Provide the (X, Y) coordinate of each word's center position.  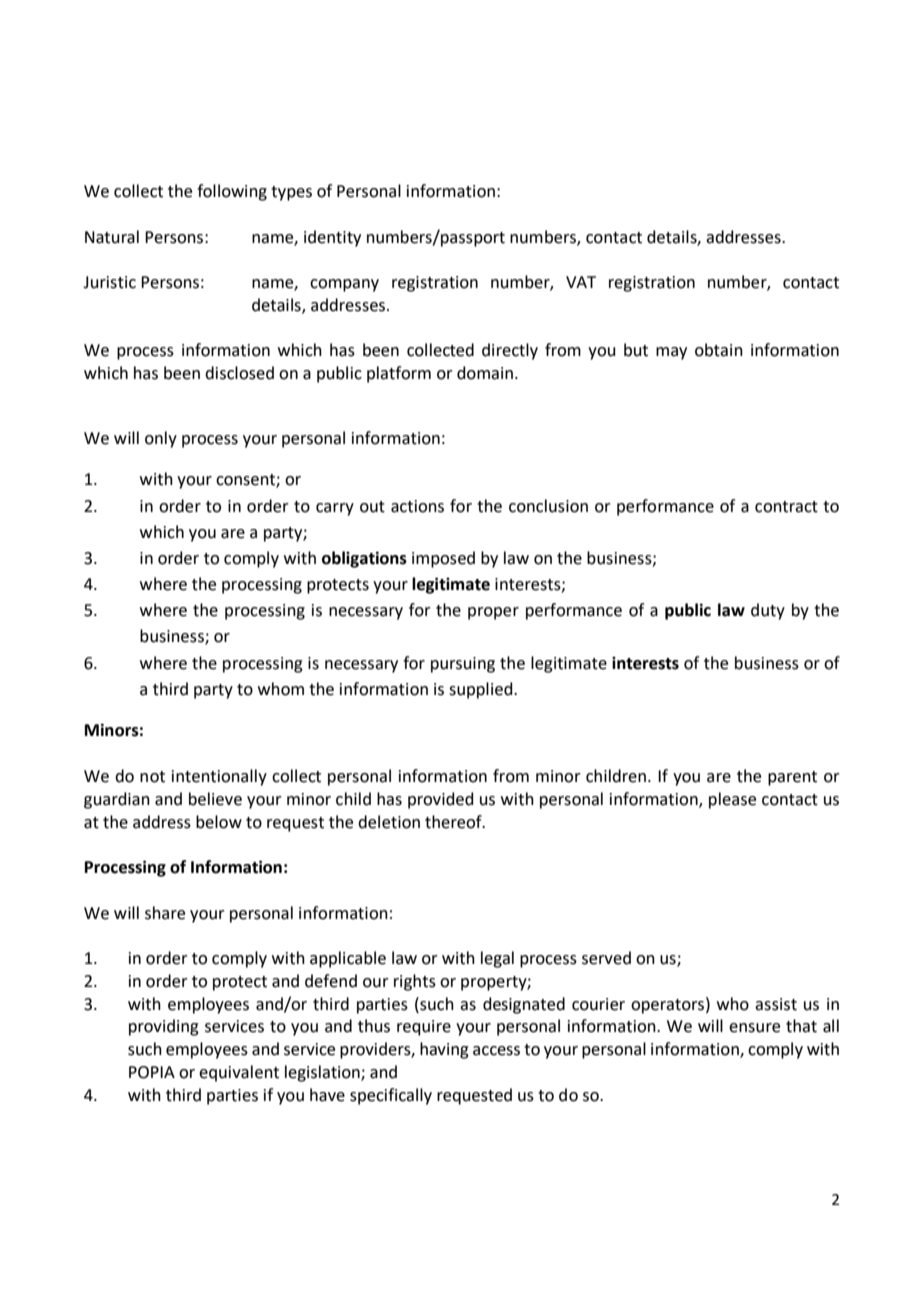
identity (332, 238)
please (732, 800)
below (219, 822)
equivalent (239, 1073)
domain (486, 373)
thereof (454, 822)
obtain (719, 350)
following (232, 192)
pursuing (463, 665)
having (444, 1050)
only (161, 439)
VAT (581, 282)
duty (768, 611)
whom (281, 689)
